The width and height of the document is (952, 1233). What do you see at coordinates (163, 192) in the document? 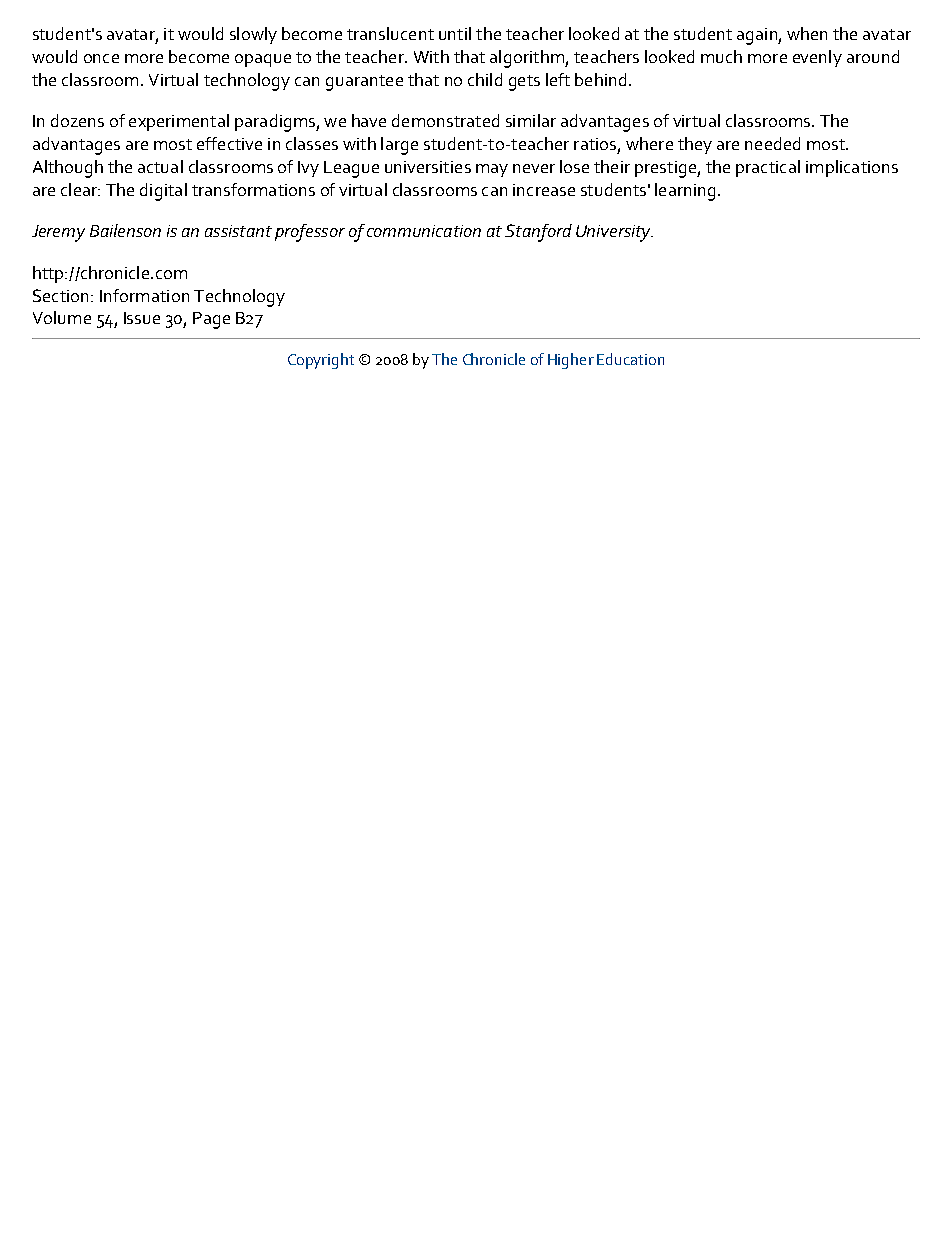
I see `digital` at bounding box center [163, 192].
